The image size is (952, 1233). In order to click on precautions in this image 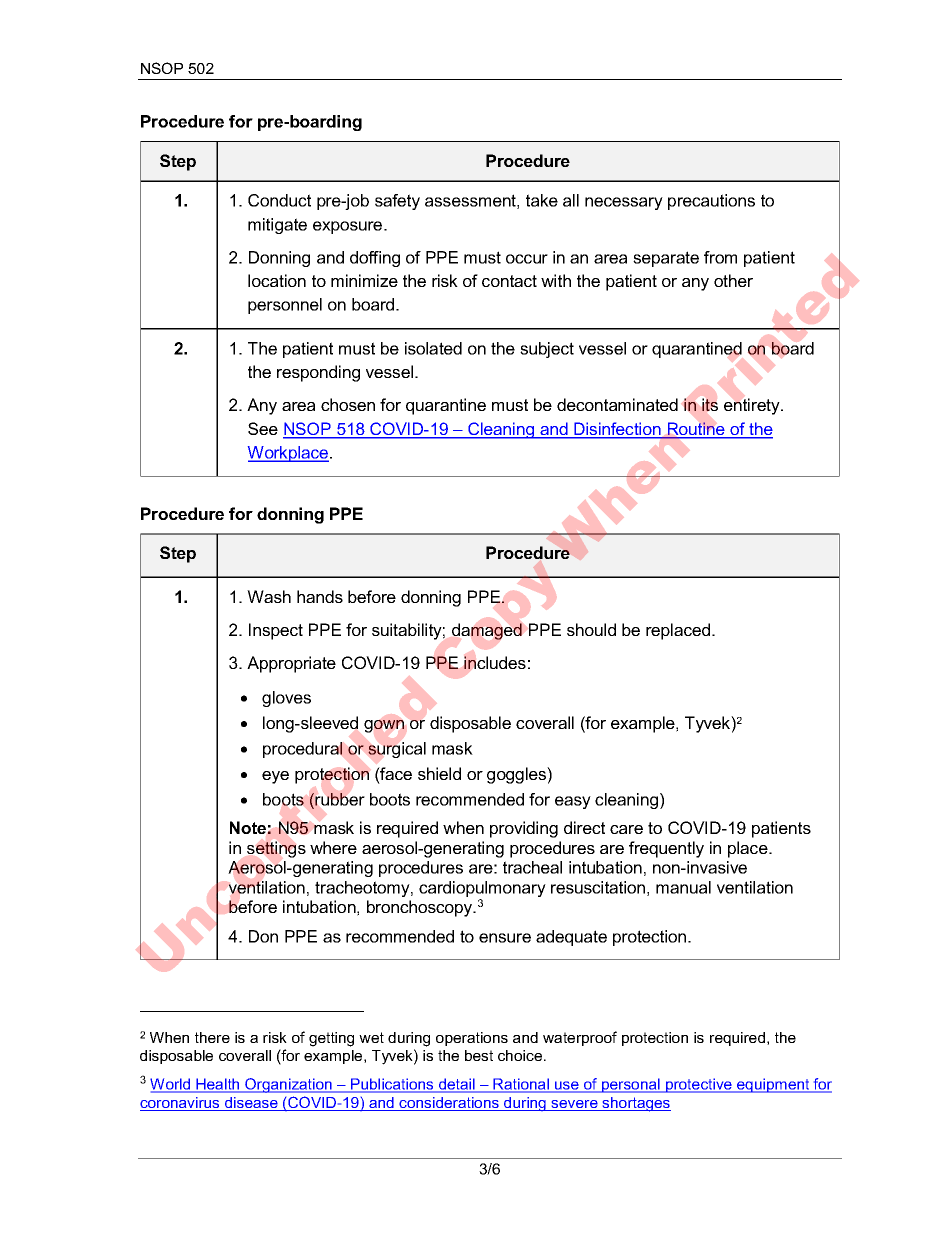, I will do `click(711, 202)`.
